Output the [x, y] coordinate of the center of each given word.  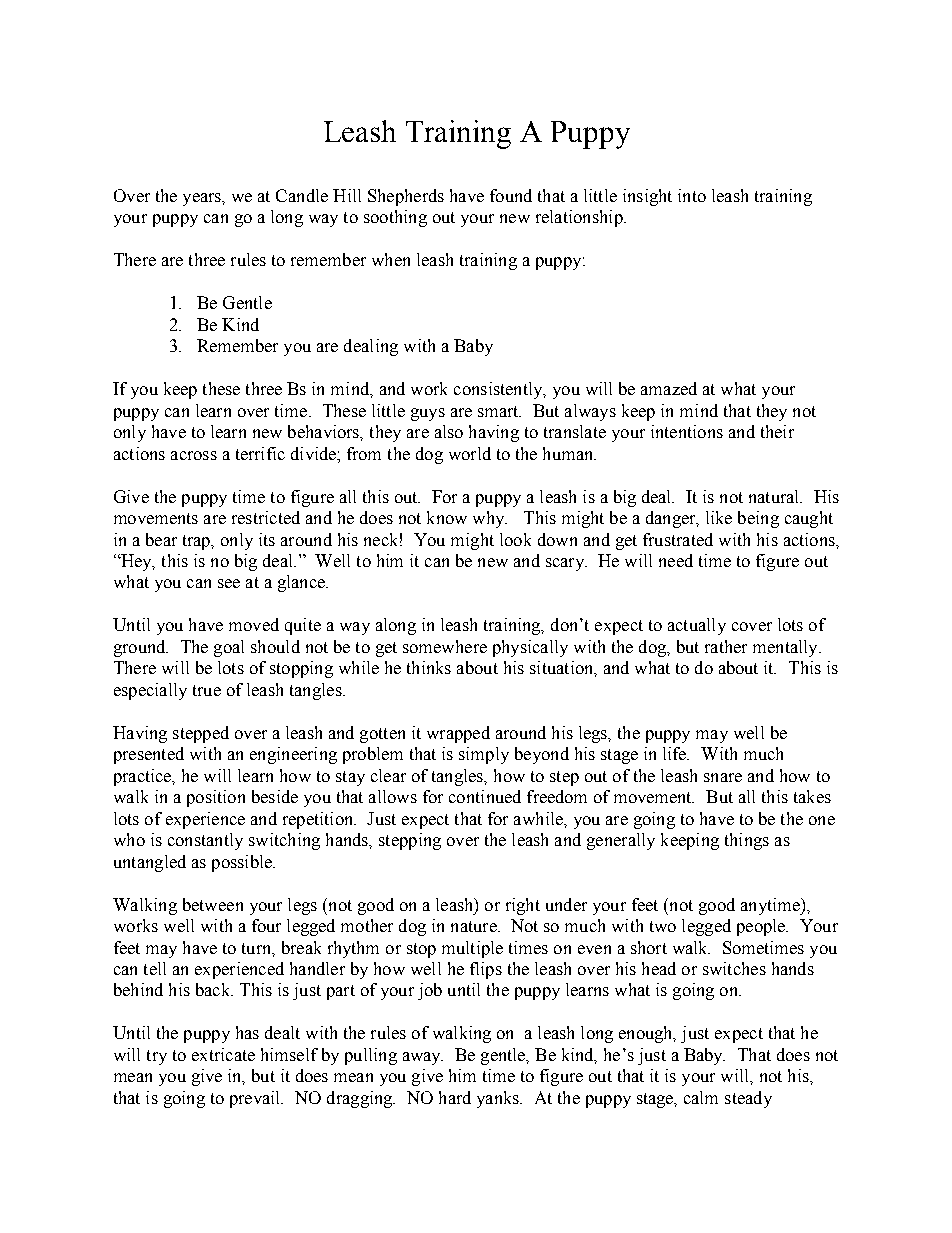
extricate [223, 1054]
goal [229, 648]
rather [726, 646]
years [203, 199]
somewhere [445, 646]
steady [748, 1099]
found [511, 195]
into [692, 195]
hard [455, 1097]
